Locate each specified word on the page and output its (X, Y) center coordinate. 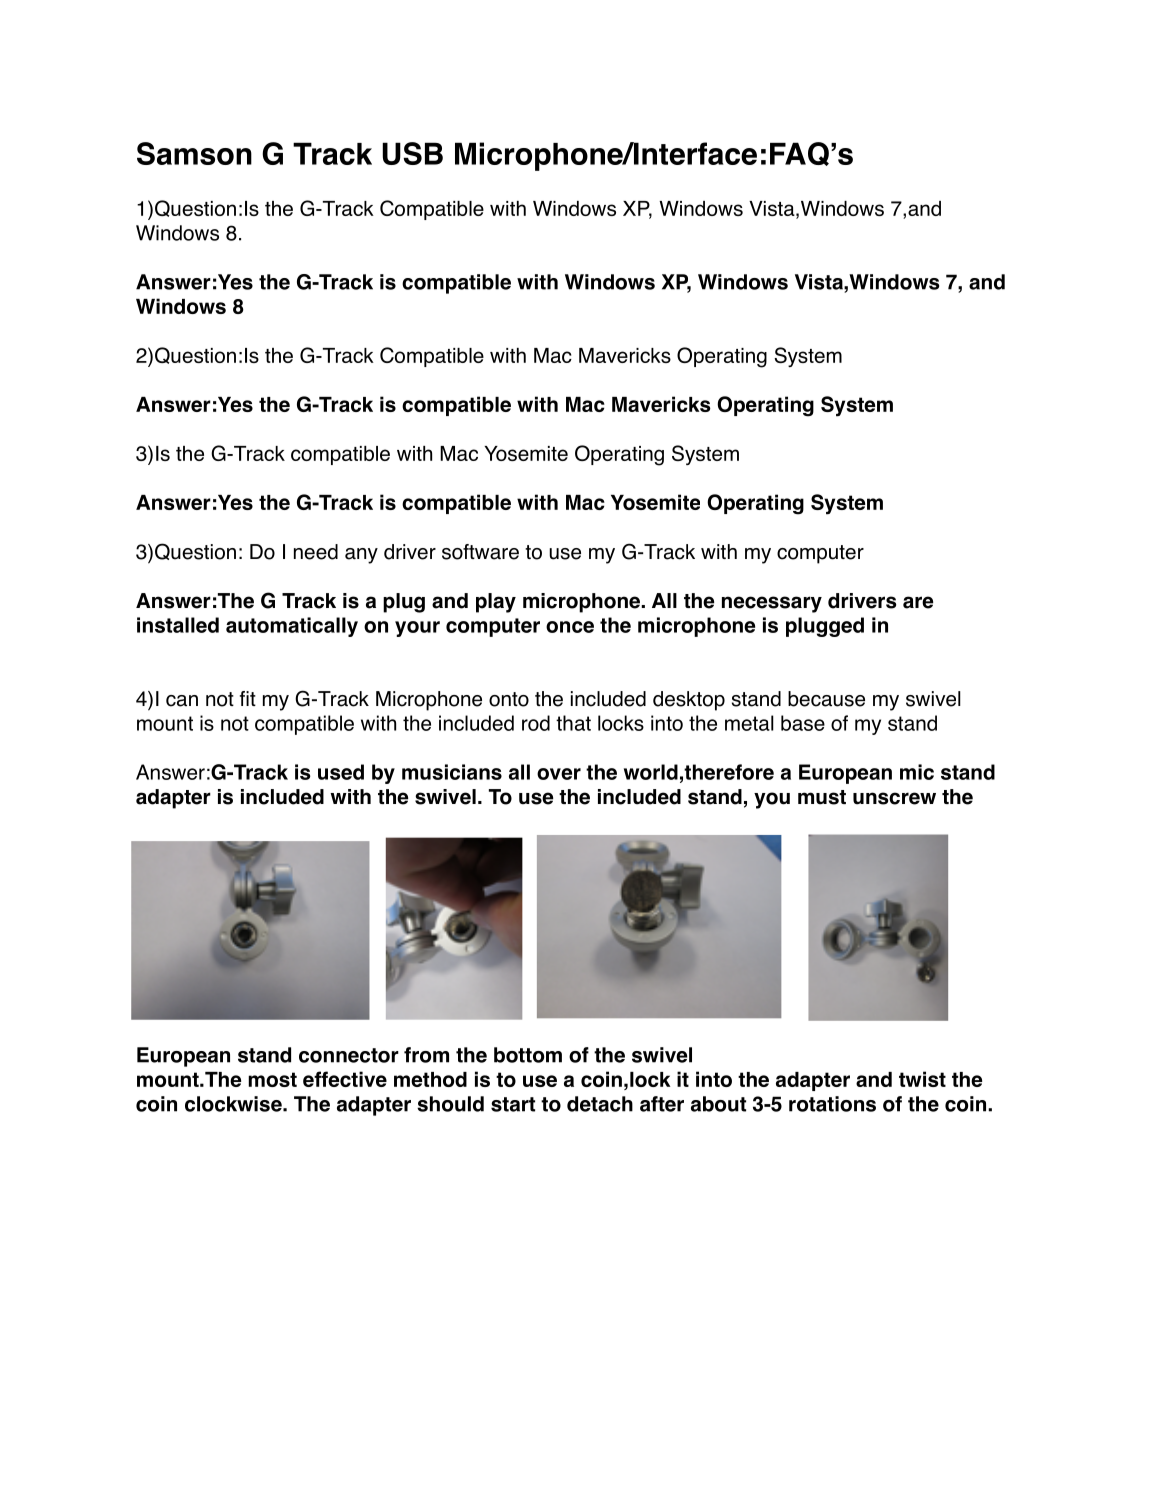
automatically (292, 627)
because (826, 699)
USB (412, 153)
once (570, 627)
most (272, 1079)
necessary (772, 604)
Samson (194, 153)
